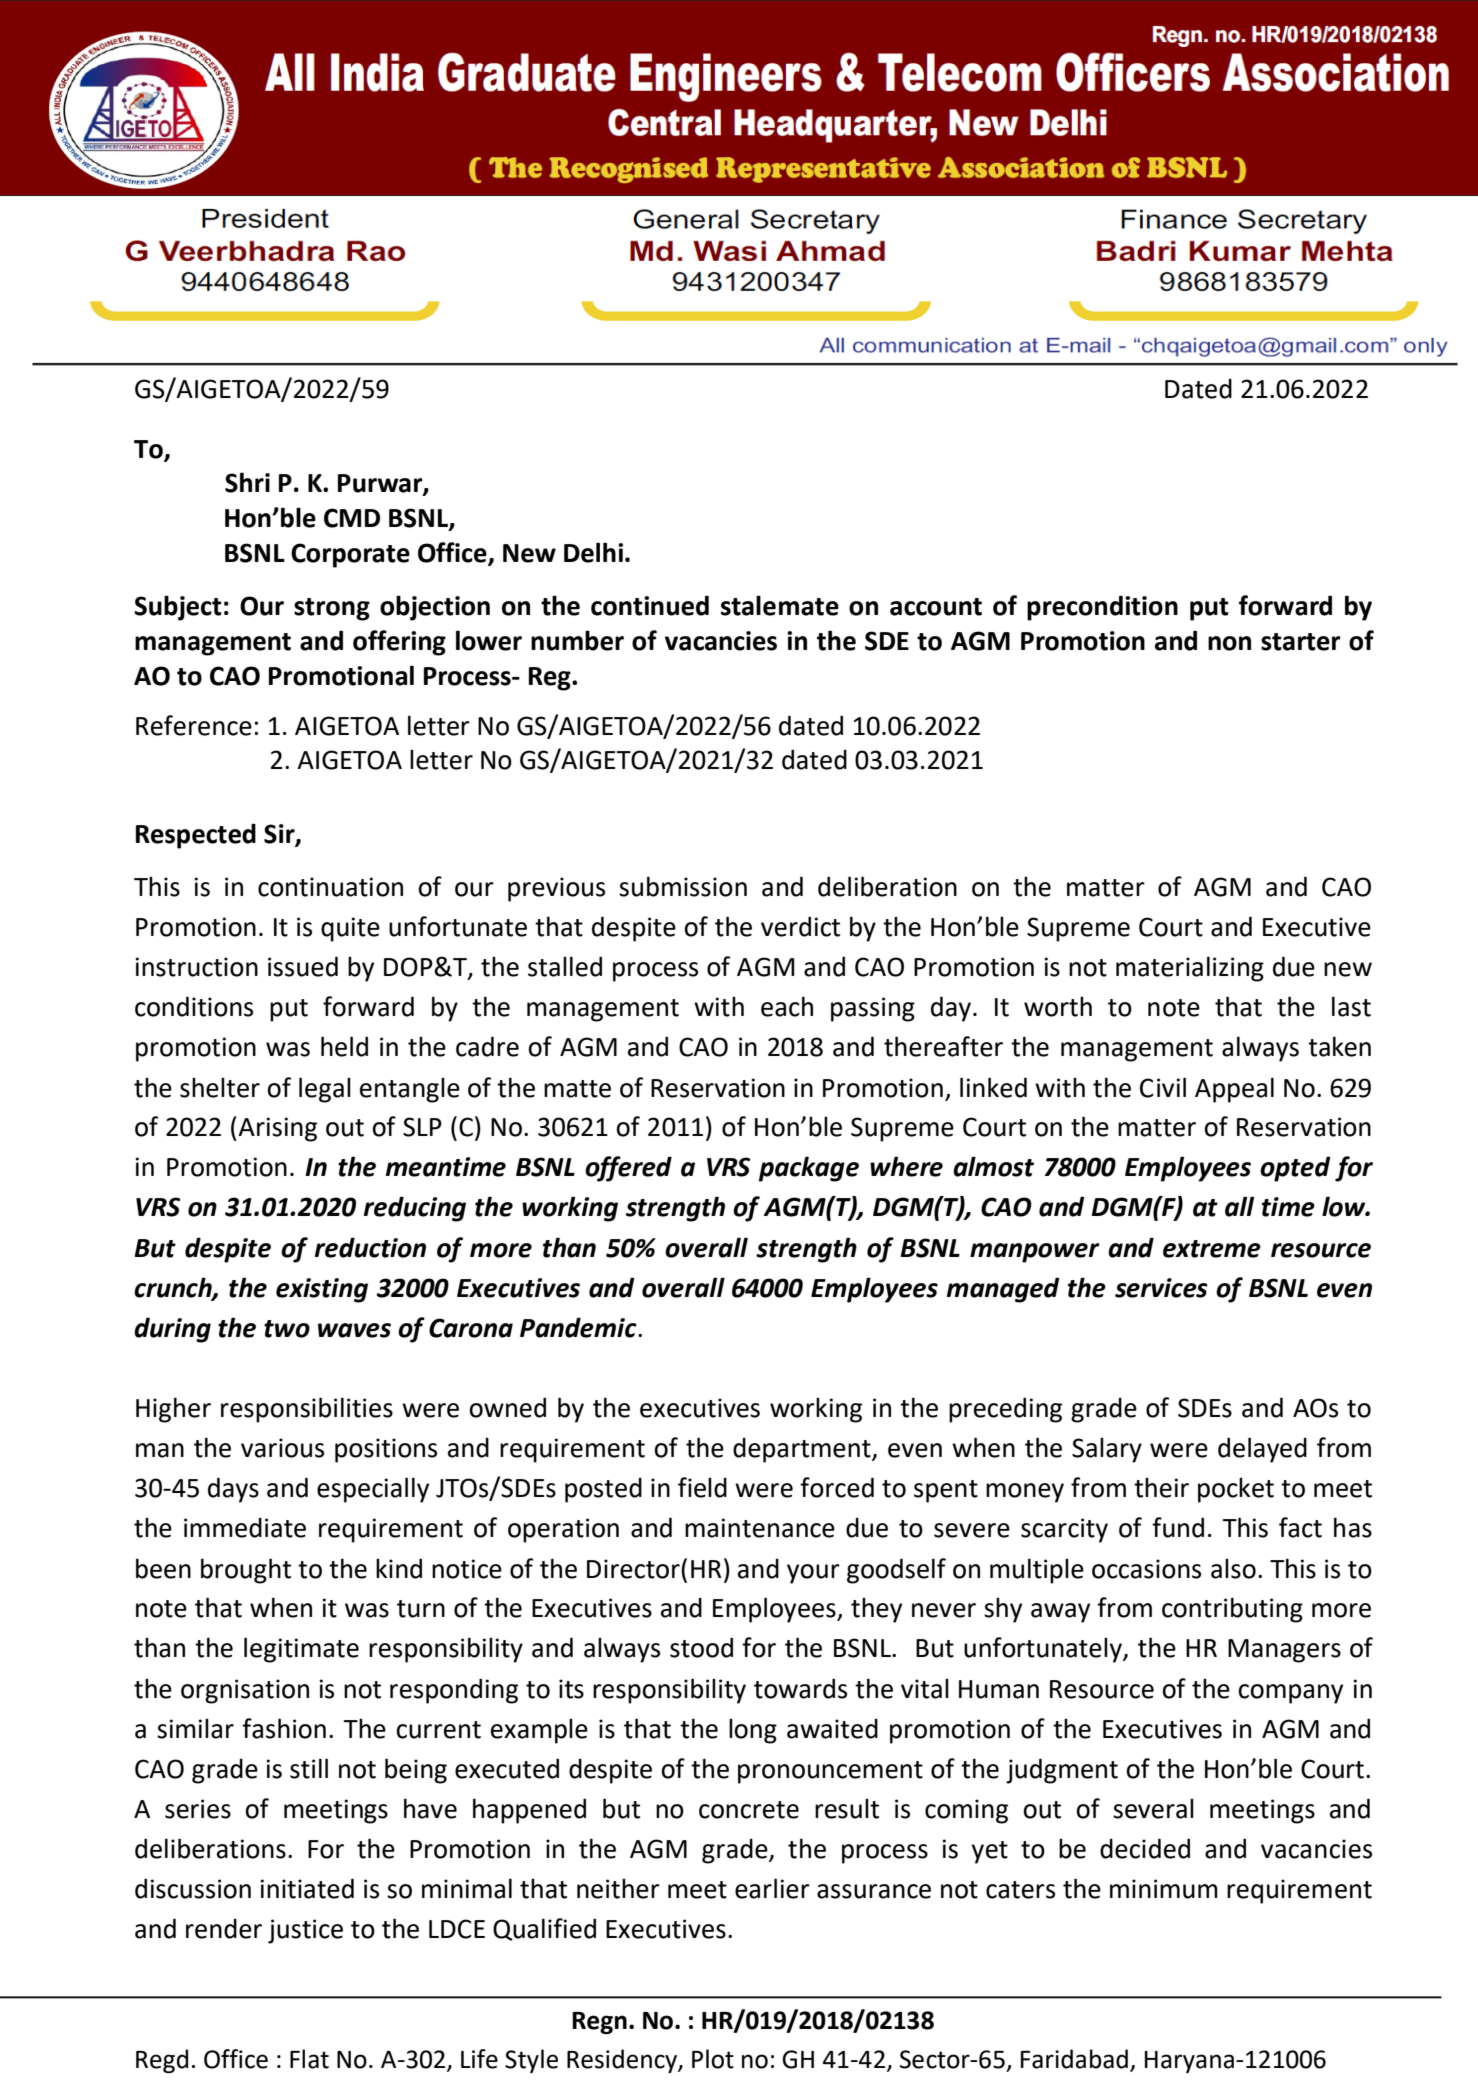 Image resolution: width=1478 pixels, height=2090 pixels. What do you see at coordinates (1102, 608) in the document?
I see `precondition` at bounding box center [1102, 608].
